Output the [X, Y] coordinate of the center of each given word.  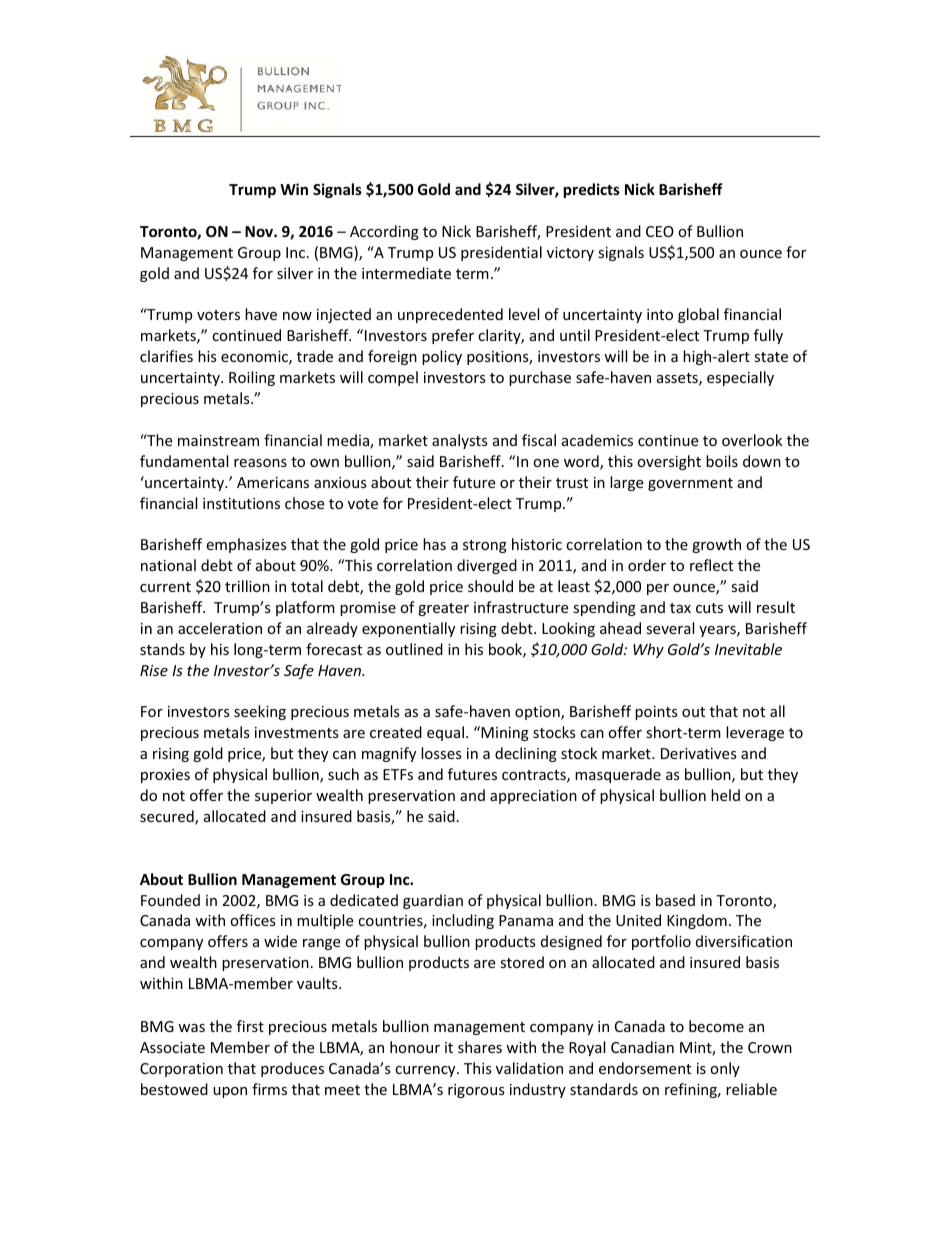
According [384, 232]
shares [480, 1047]
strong [485, 546]
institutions [241, 503]
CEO [660, 231]
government [690, 484]
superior [283, 797]
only [725, 1069]
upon [230, 1092]
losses [441, 753]
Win [294, 189]
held [725, 795]
